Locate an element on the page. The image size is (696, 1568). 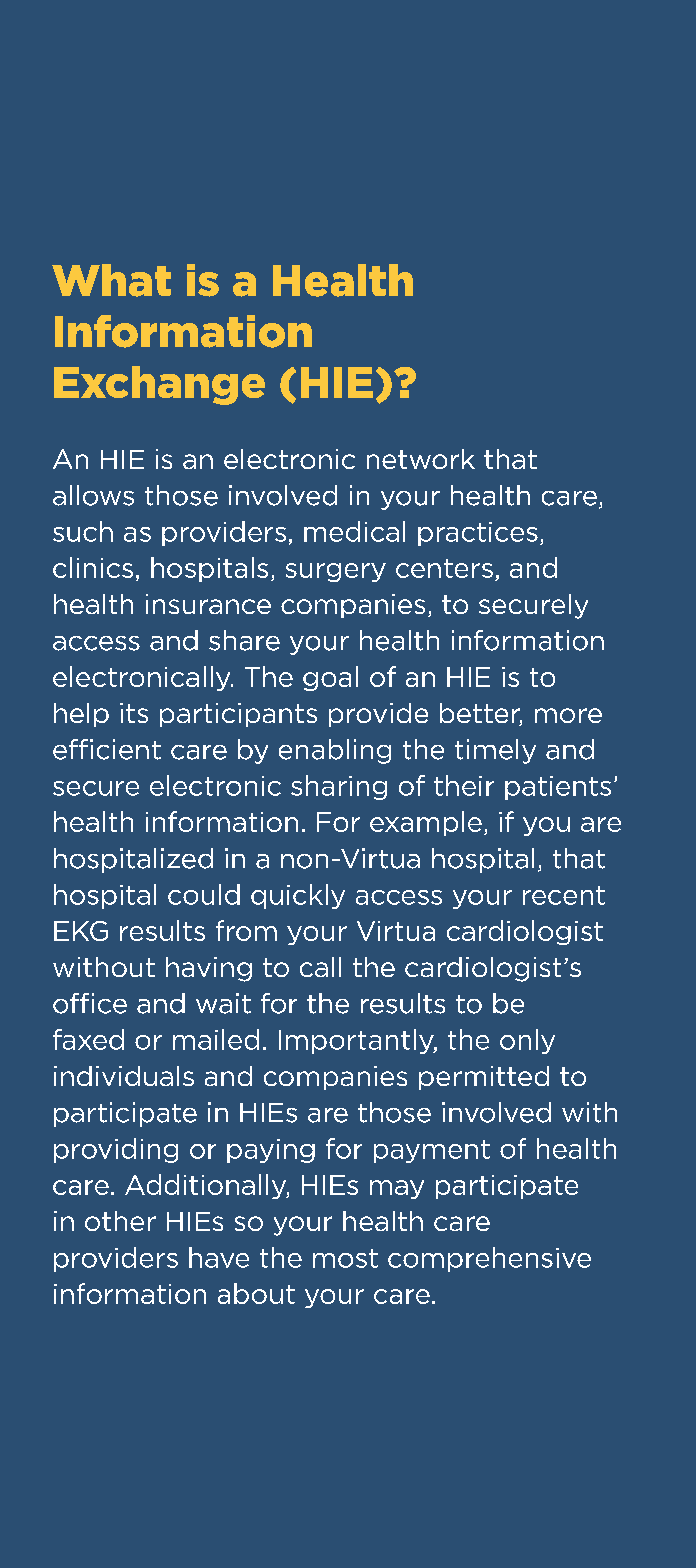
could is located at coordinates (204, 894).
